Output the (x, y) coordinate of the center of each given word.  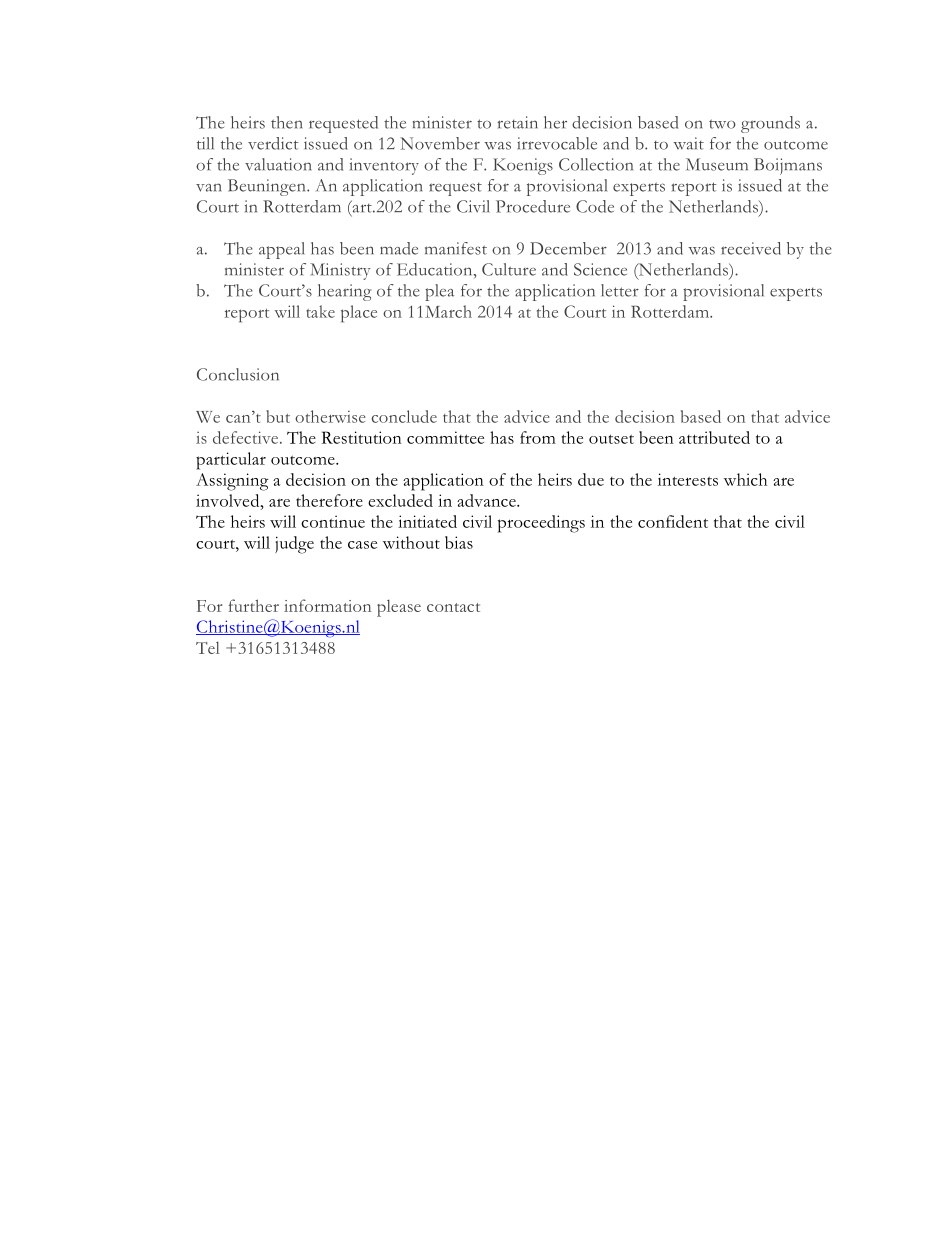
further (254, 605)
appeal (281, 250)
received (751, 248)
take (320, 311)
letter (620, 290)
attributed (714, 437)
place (359, 314)
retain (517, 122)
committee (445, 437)
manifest (456, 248)
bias (459, 542)
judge (294, 545)
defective (247, 437)
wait (688, 143)
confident (673, 521)
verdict (273, 143)
